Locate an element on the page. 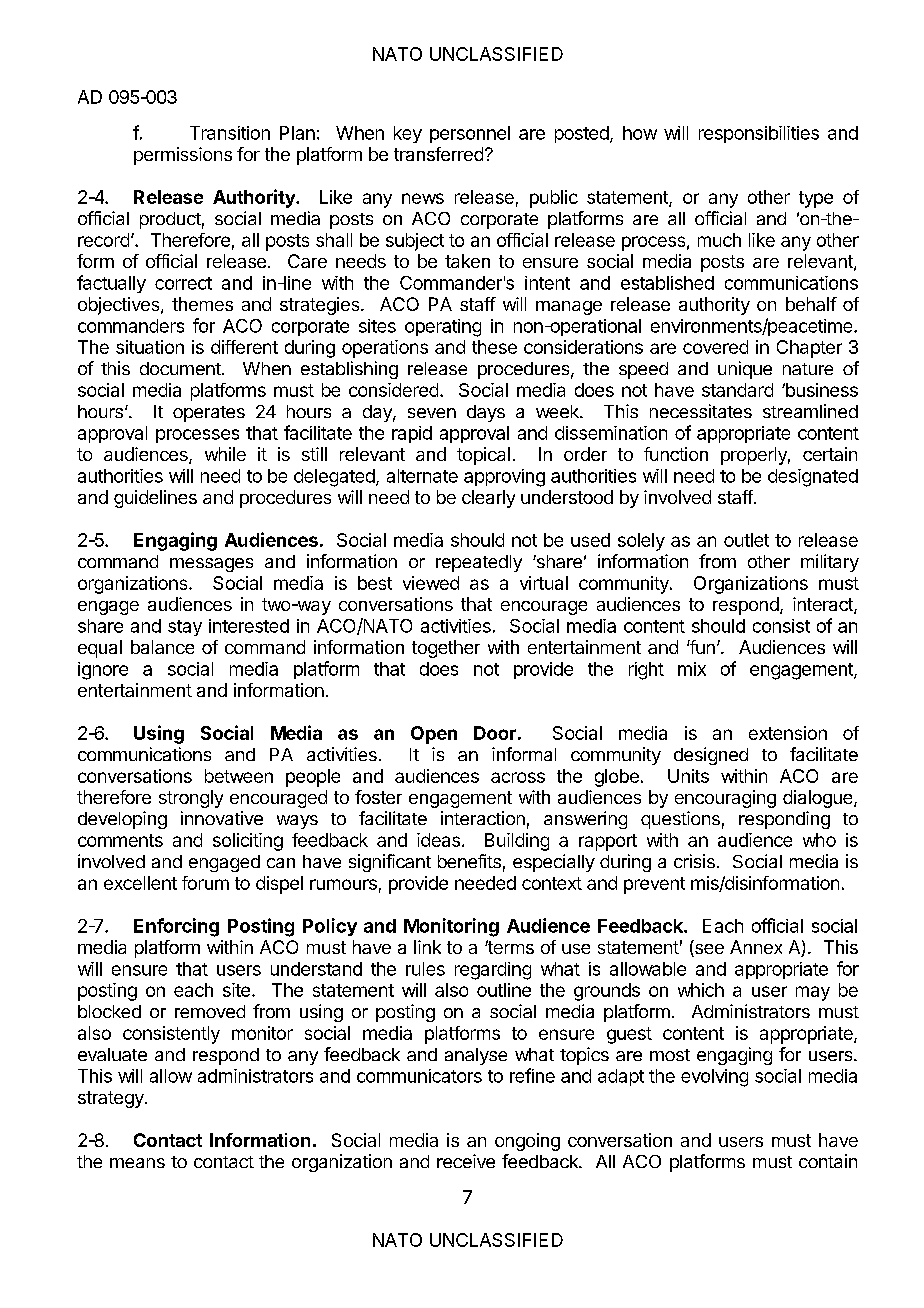 This document has width=924, height=1308. while is located at coordinates (225, 454).
